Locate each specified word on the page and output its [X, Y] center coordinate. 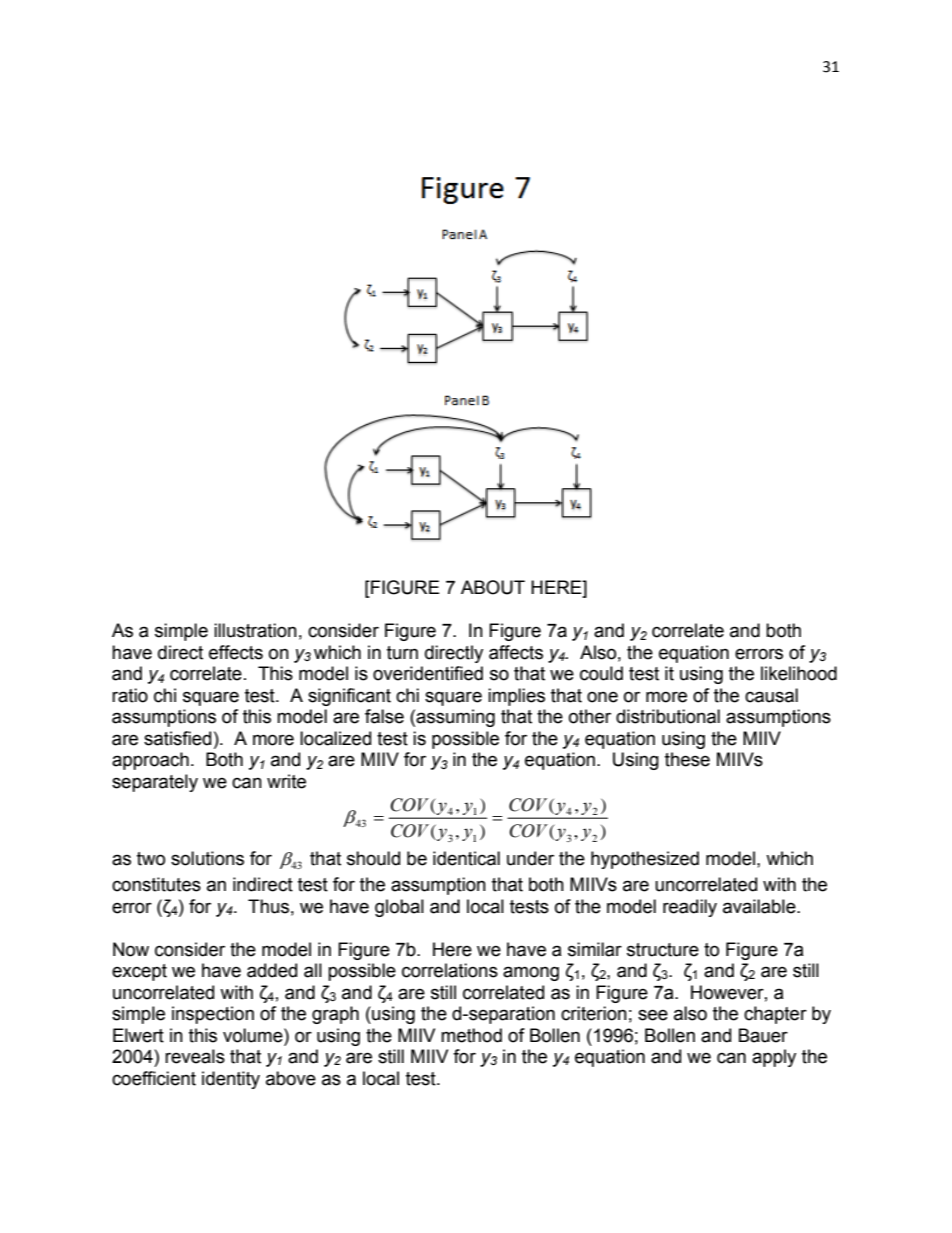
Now [131, 949]
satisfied [177, 738]
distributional [668, 716]
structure [663, 950]
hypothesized [645, 860]
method [471, 1035]
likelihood [799, 673]
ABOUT [493, 587]
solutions [207, 858]
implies [516, 697]
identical [466, 858]
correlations [450, 970]
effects [236, 652]
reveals [195, 1056]
